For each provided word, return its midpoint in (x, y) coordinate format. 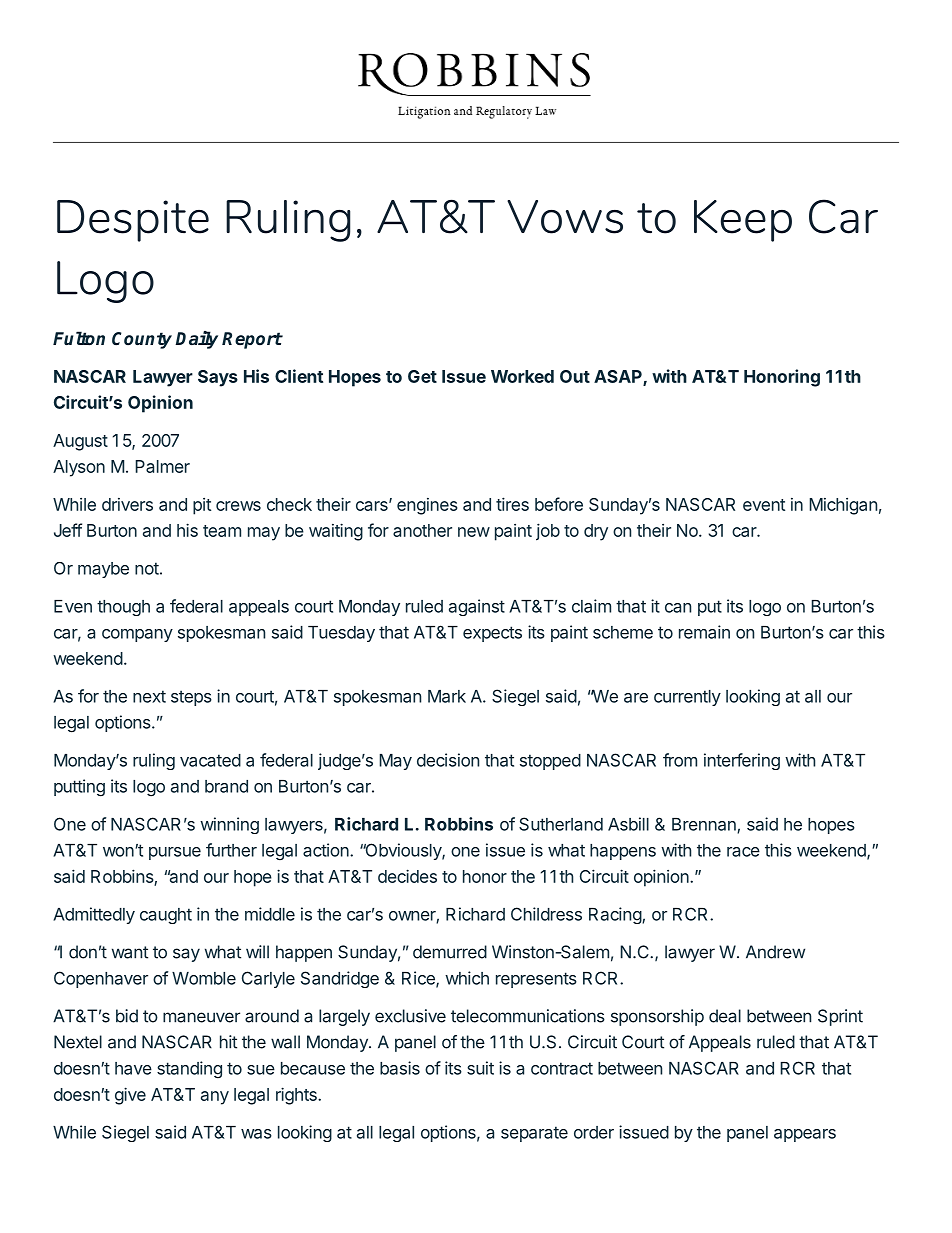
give (130, 1096)
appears (805, 1135)
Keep (743, 221)
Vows (565, 217)
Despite (133, 221)
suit (480, 1068)
